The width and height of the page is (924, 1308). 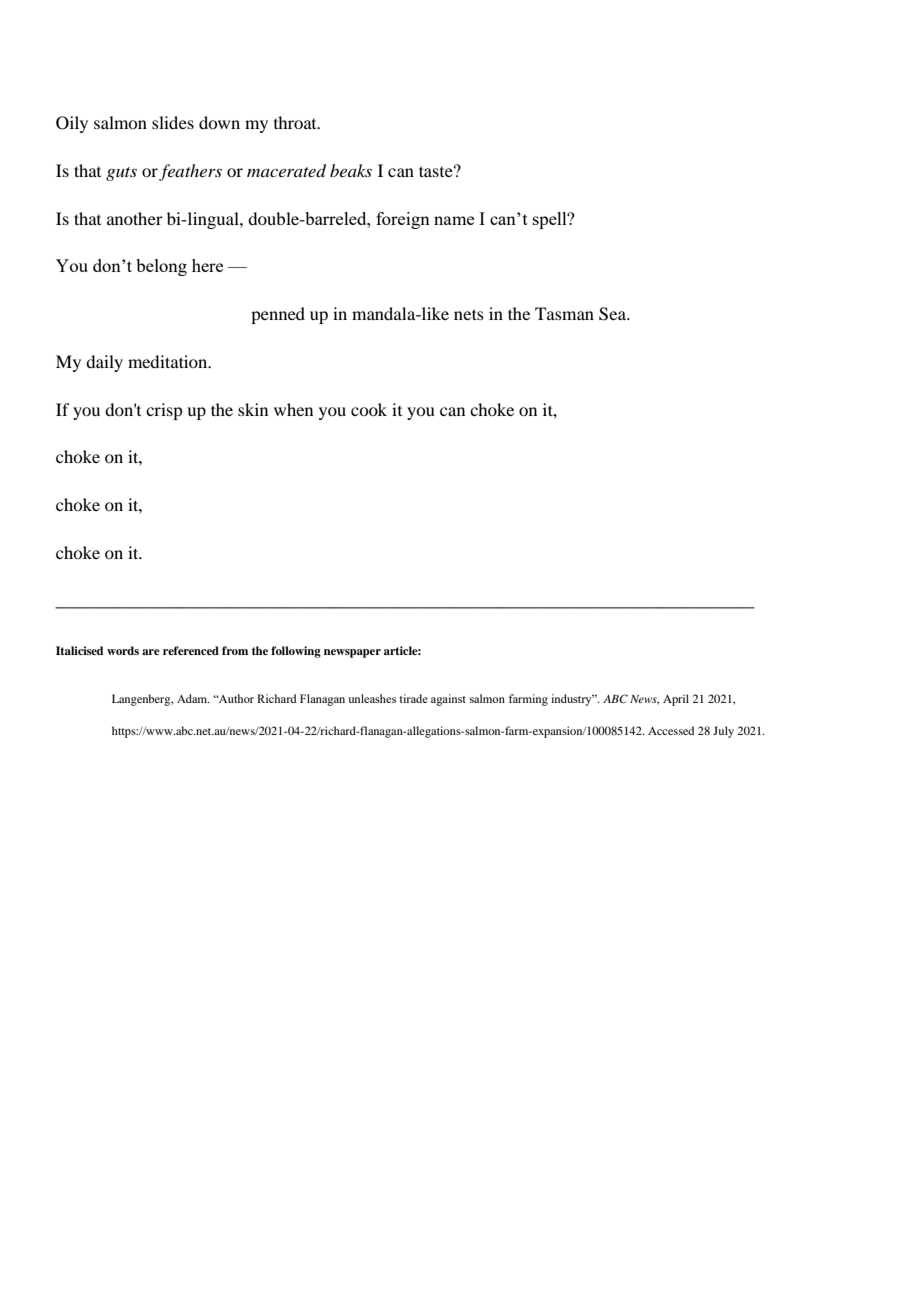 I want to click on April, so click(x=676, y=700).
